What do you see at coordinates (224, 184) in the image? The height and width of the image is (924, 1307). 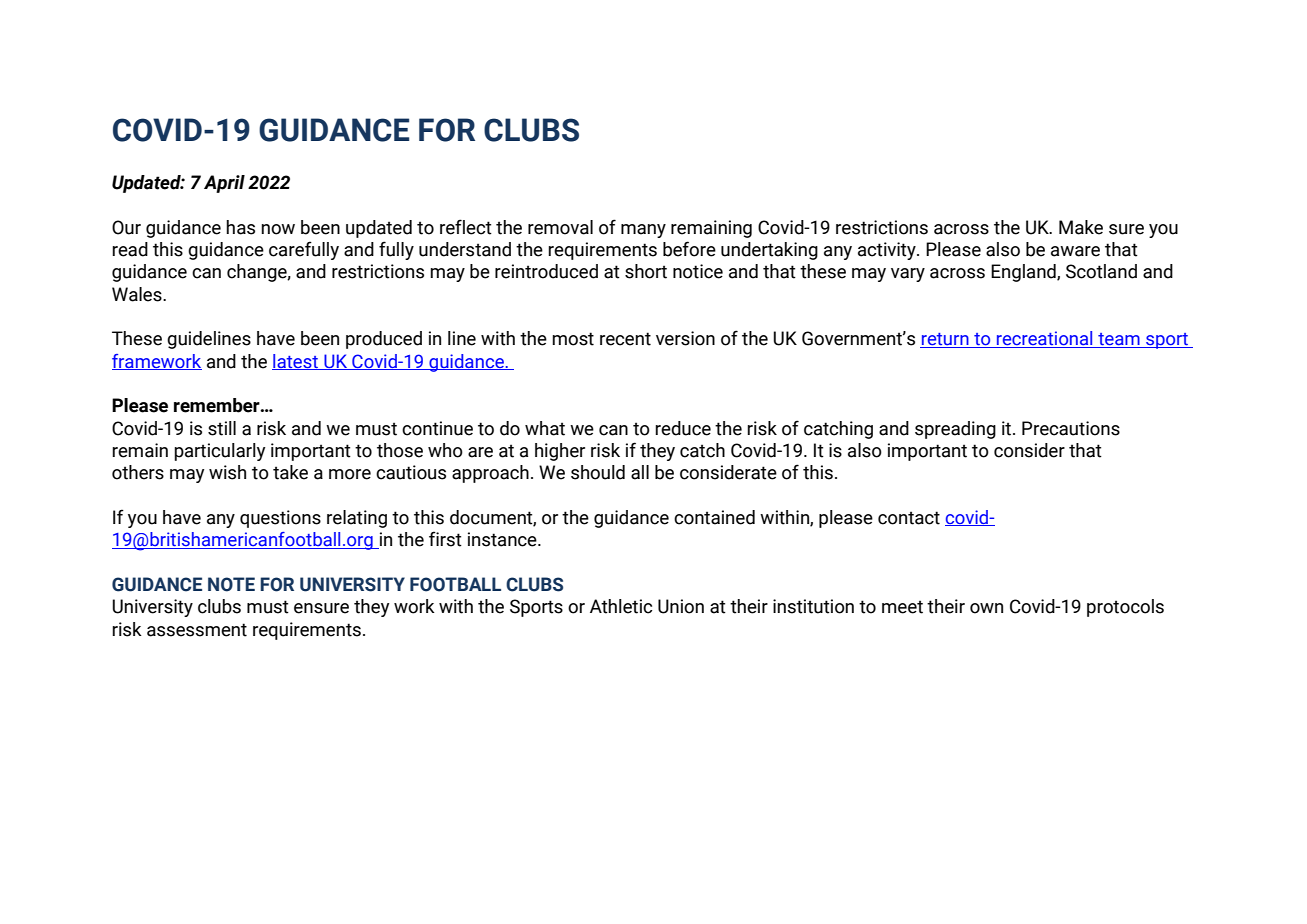 I see `April` at bounding box center [224, 184].
